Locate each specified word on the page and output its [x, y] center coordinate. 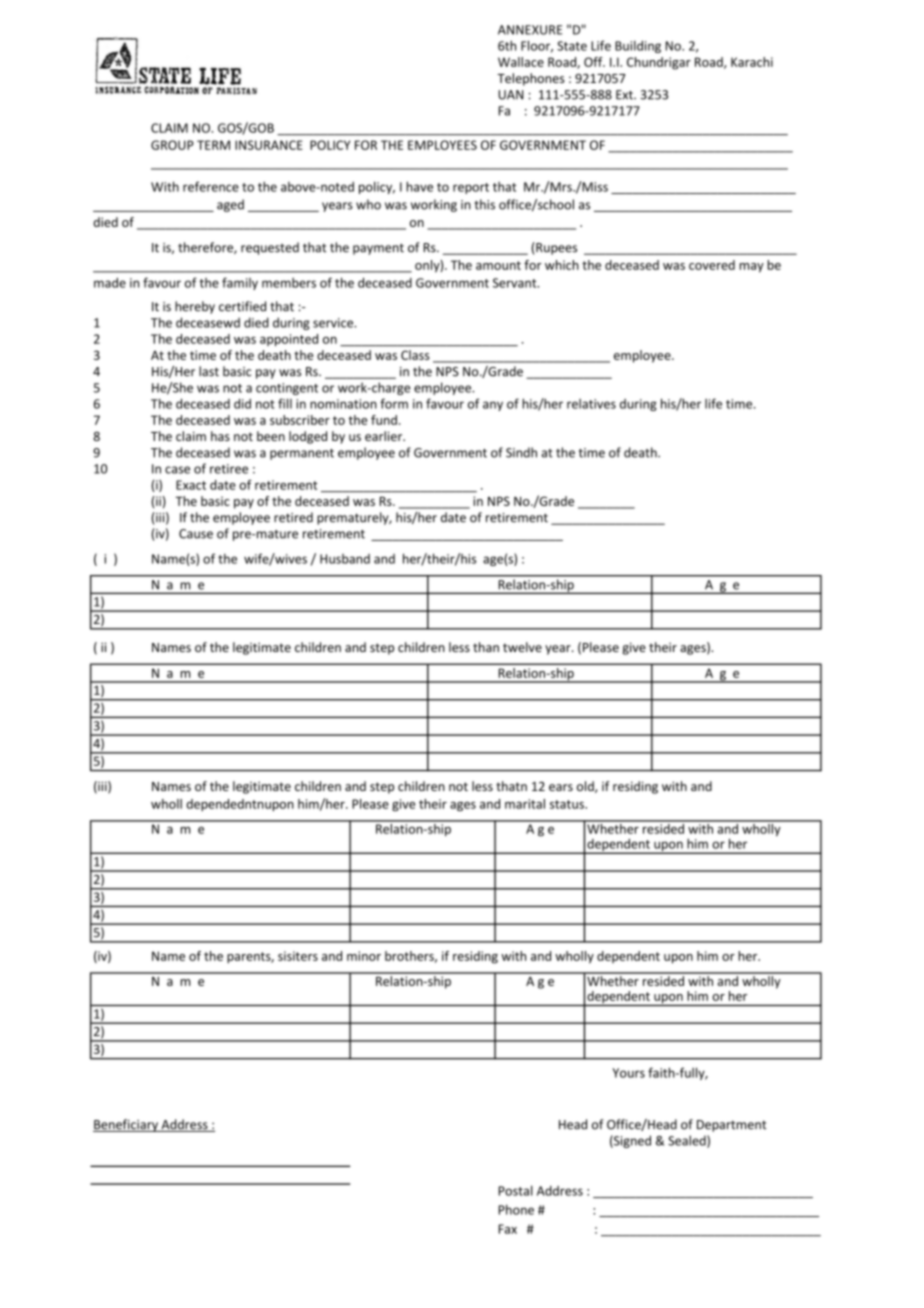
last [209, 371]
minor [364, 956]
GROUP [172, 145]
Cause [196, 534]
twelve [522, 647]
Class [415, 355]
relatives [591, 404]
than [486, 647]
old [586, 787]
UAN [511, 95]
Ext [625, 95]
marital [525, 804]
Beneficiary [126, 1125]
